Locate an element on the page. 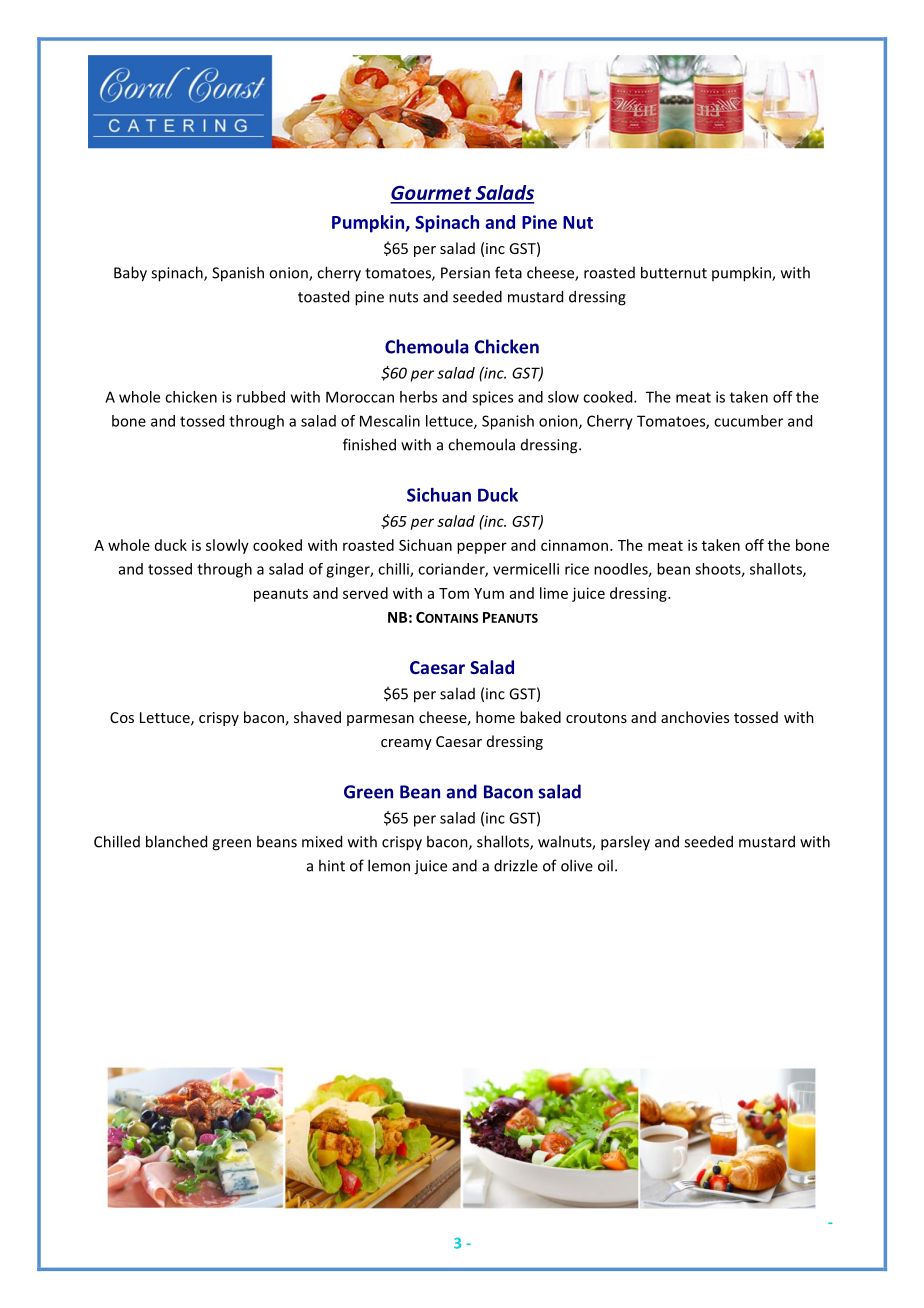 Image resolution: width=924 pixels, height=1308 pixels. Cos is located at coordinates (122, 717).
